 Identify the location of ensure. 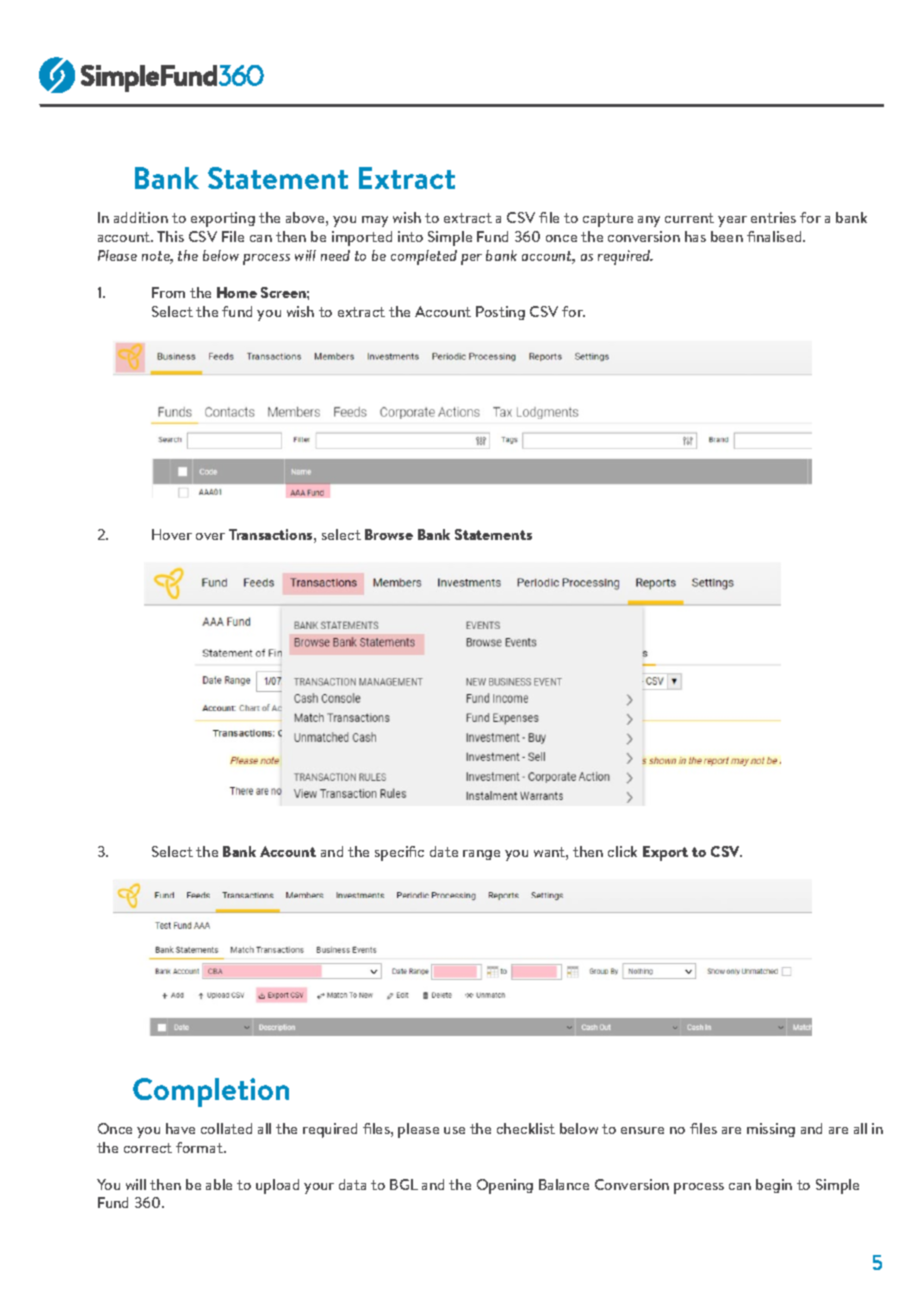
(642, 1130).
